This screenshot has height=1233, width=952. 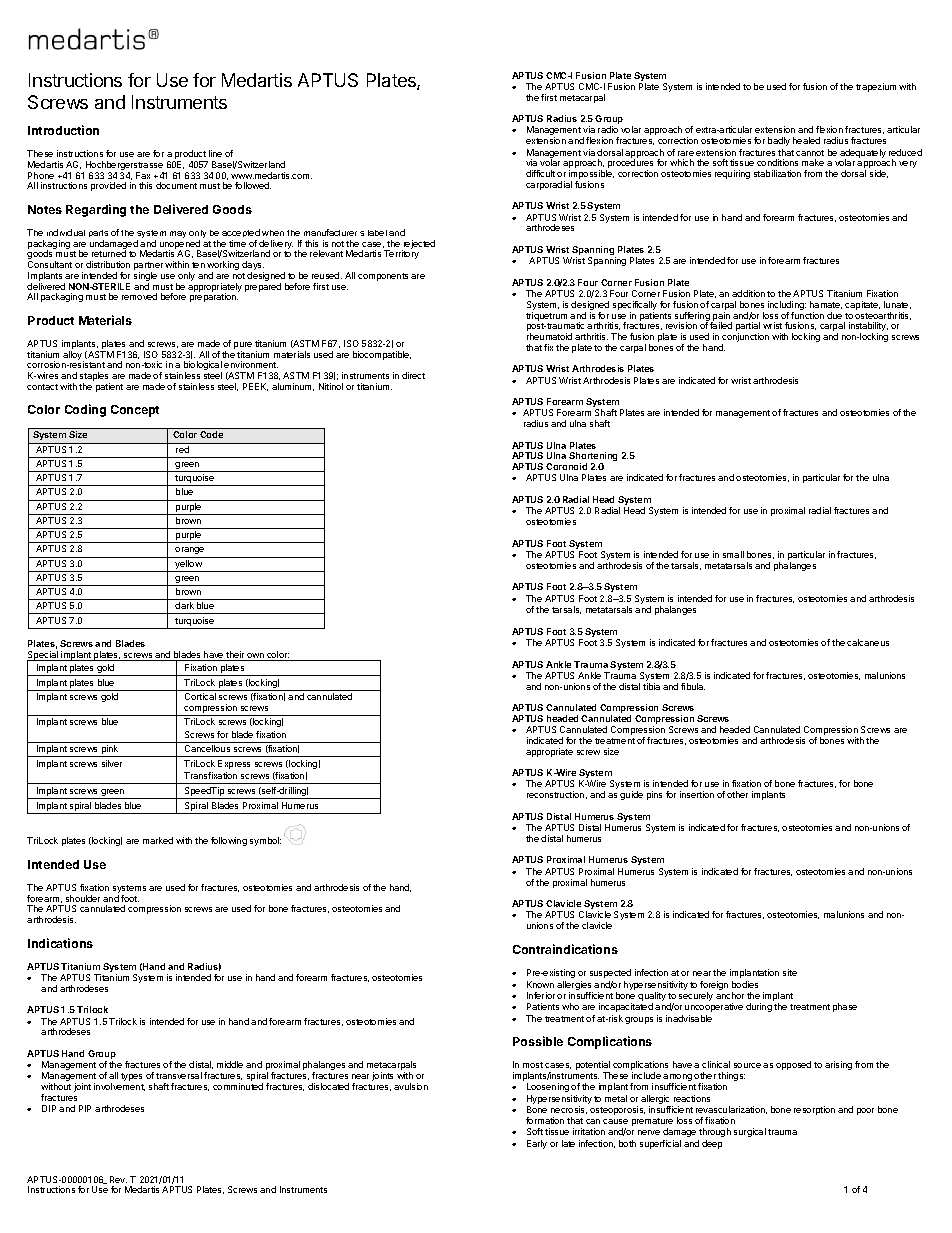 What do you see at coordinates (814, 1110) in the screenshot?
I see `resorption` at bounding box center [814, 1110].
